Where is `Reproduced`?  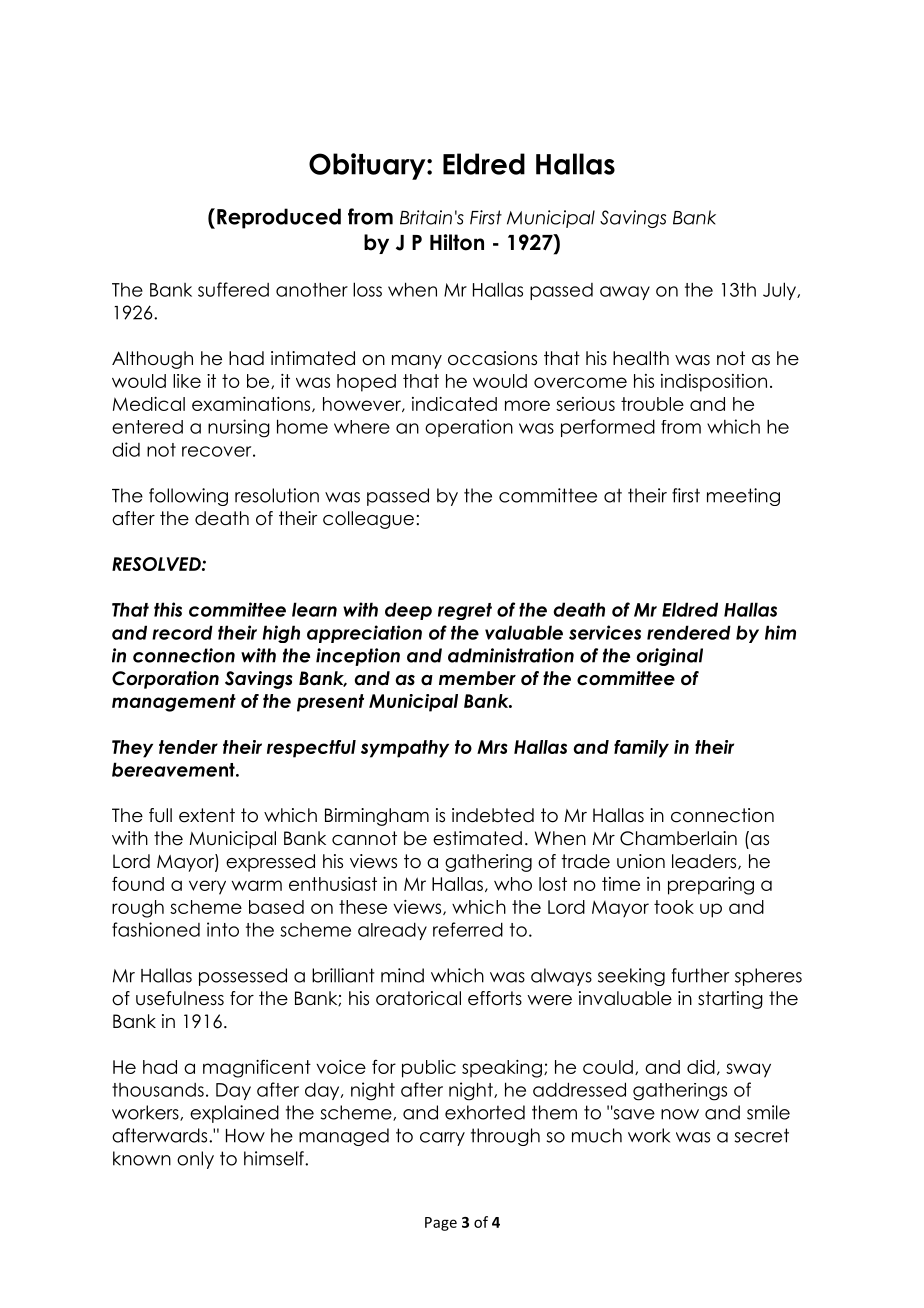 Reproduced is located at coordinates (279, 218).
